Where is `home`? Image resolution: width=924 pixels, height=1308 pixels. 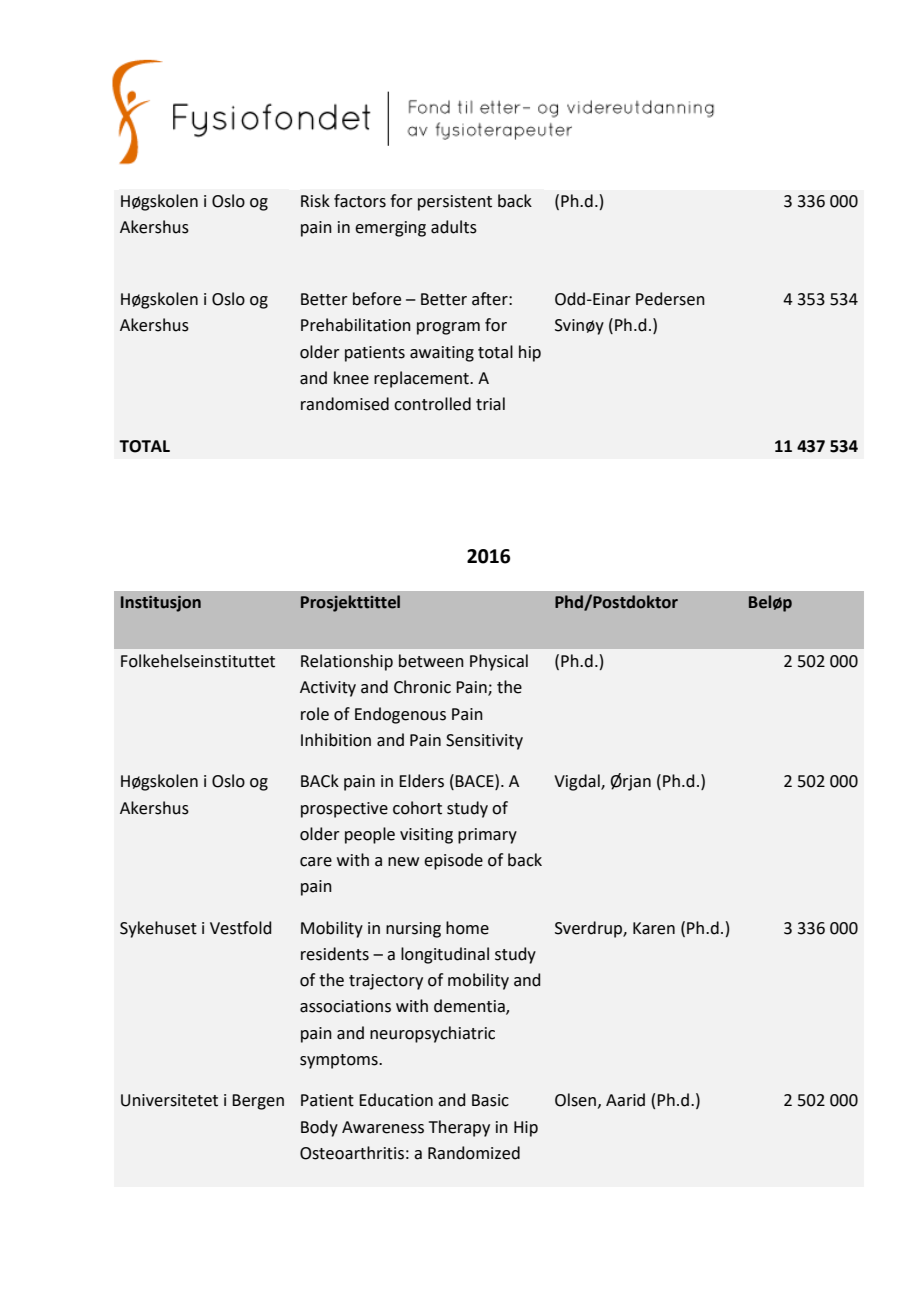 home is located at coordinates (467, 928).
